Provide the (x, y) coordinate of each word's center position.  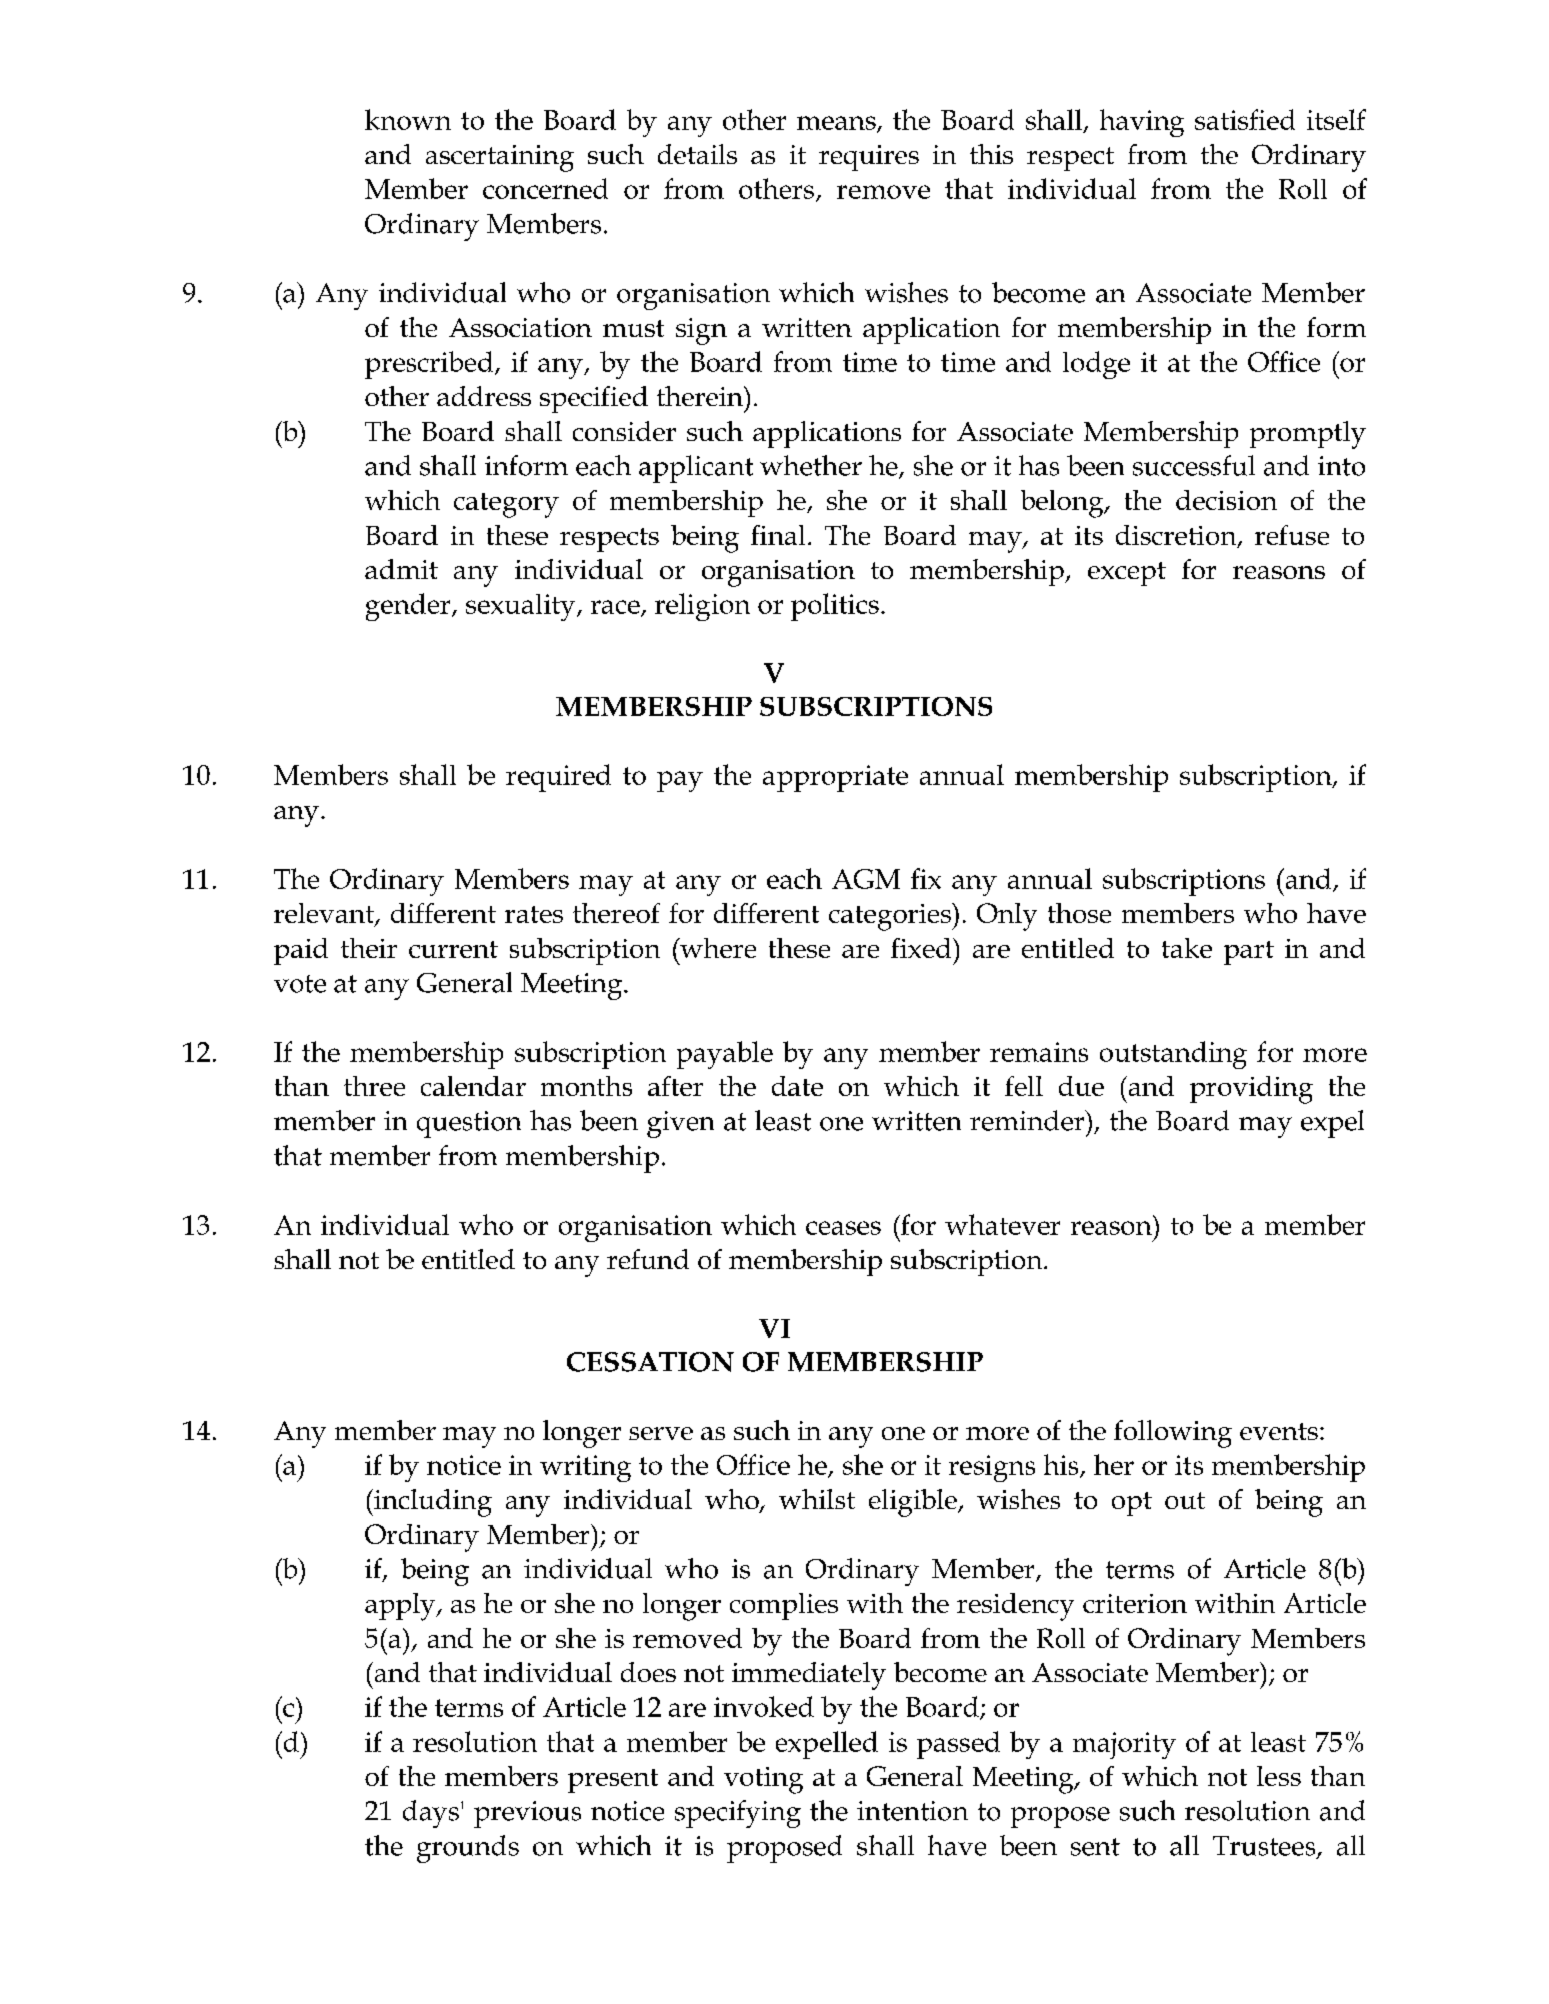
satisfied (1245, 119)
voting (763, 1780)
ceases (843, 1228)
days (431, 1814)
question (469, 1124)
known (408, 119)
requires (869, 158)
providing (1251, 1090)
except (1127, 574)
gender (409, 607)
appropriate (835, 778)
